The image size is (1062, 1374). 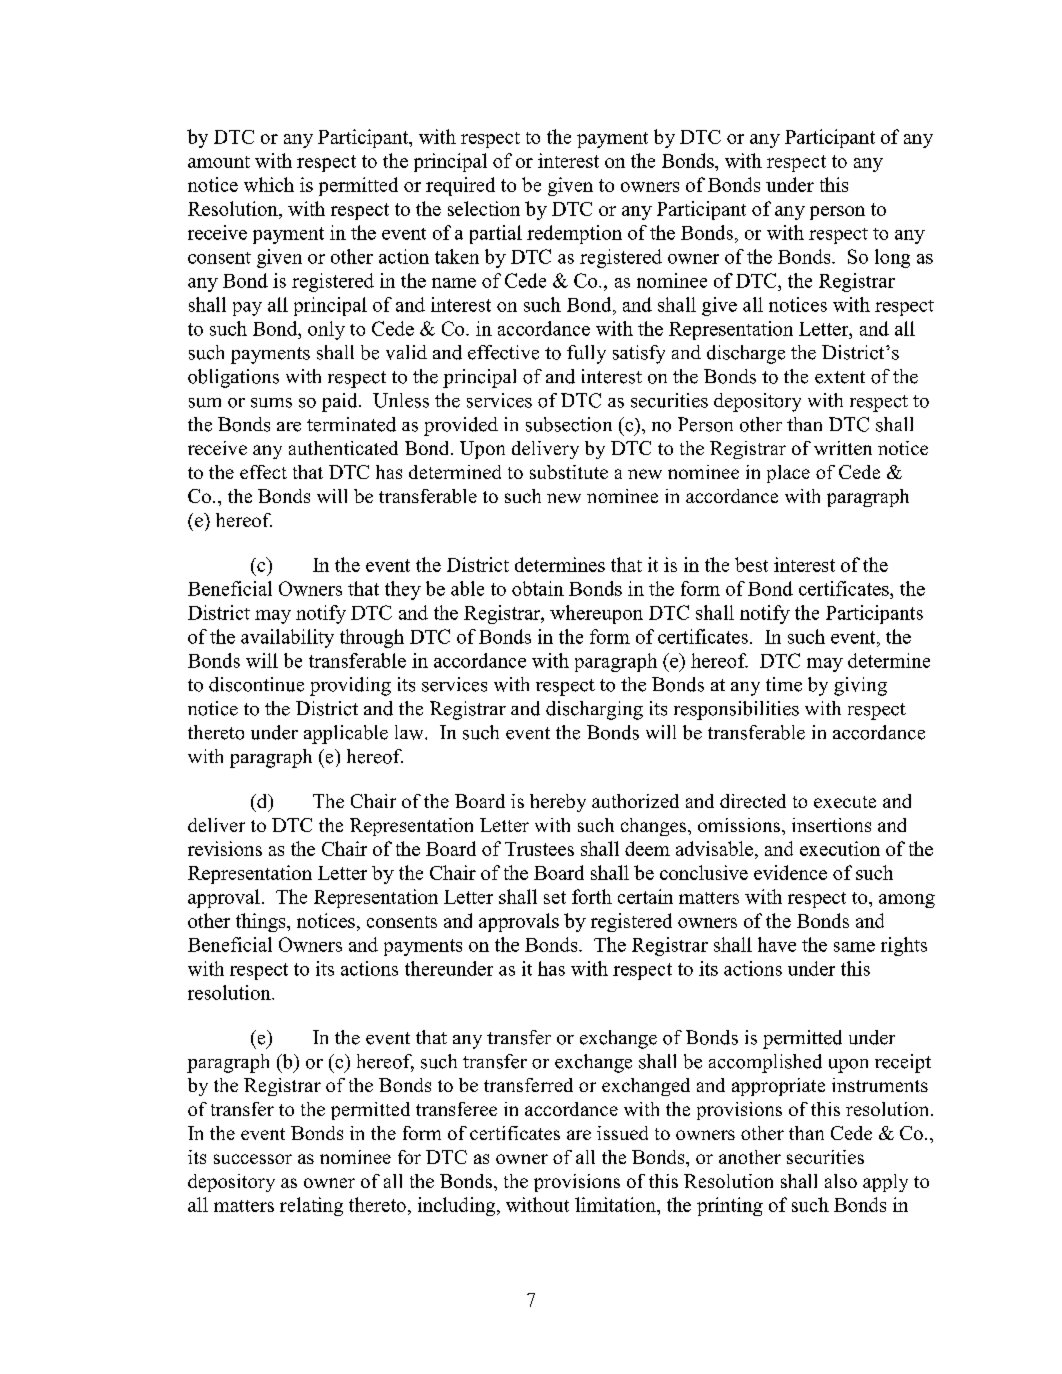 I want to click on long, so click(x=892, y=258).
